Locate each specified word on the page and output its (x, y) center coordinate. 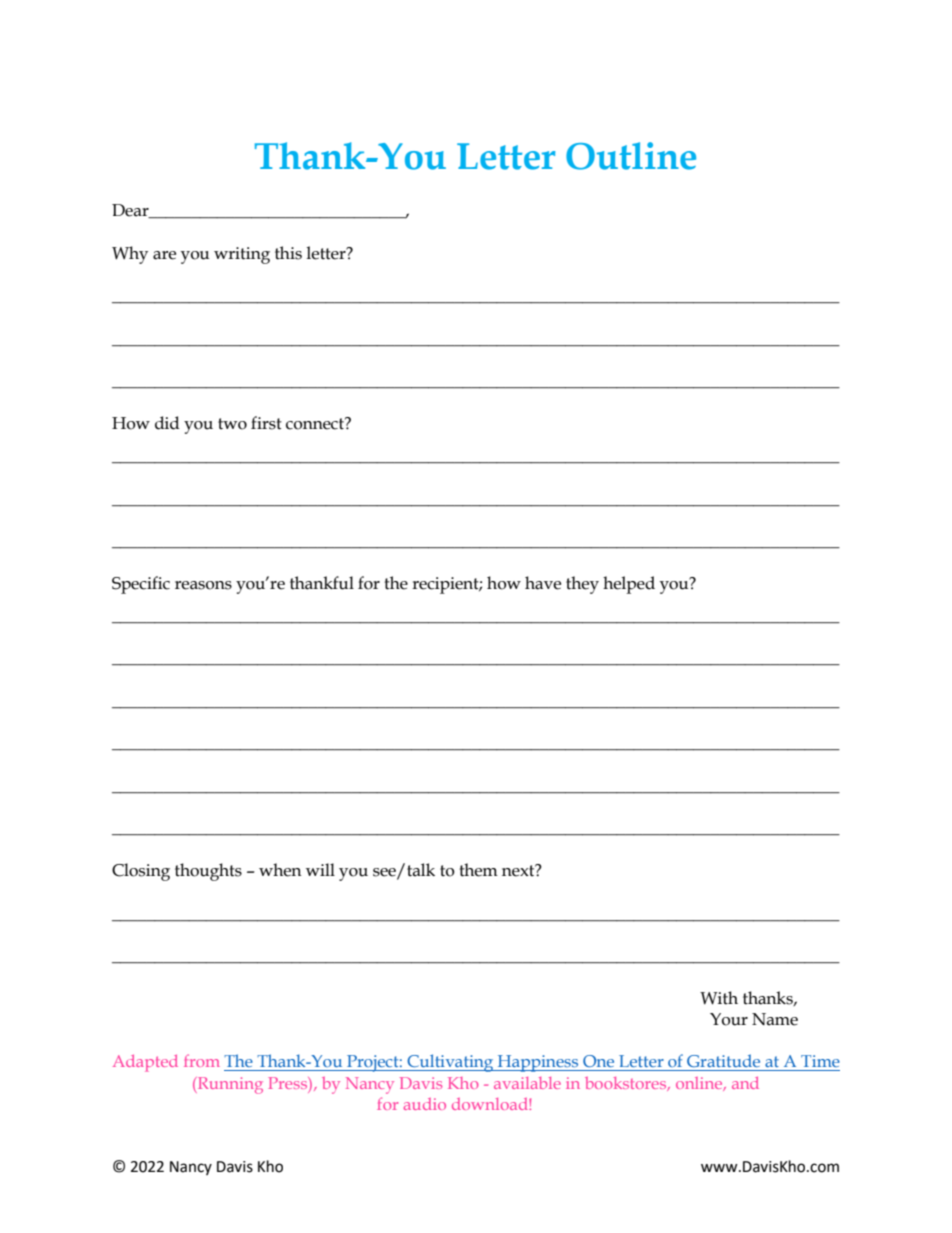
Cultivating (451, 1063)
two (232, 424)
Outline (631, 156)
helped (629, 585)
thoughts (208, 872)
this (288, 253)
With (719, 998)
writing (242, 255)
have (543, 583)
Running (229, 1085)
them (478, 870)
